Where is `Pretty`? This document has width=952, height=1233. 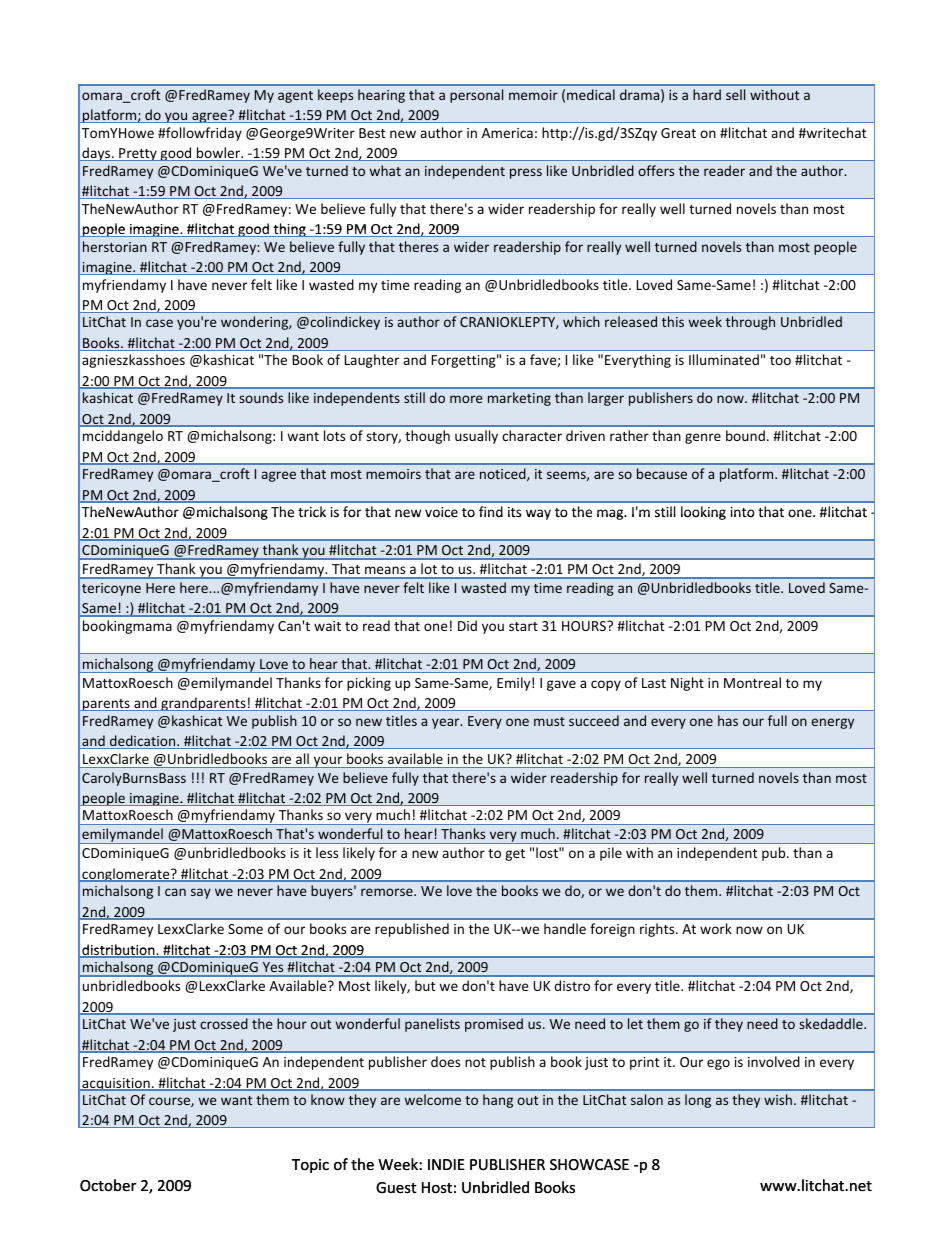
Pretty is located at coordinates (138, 154).
